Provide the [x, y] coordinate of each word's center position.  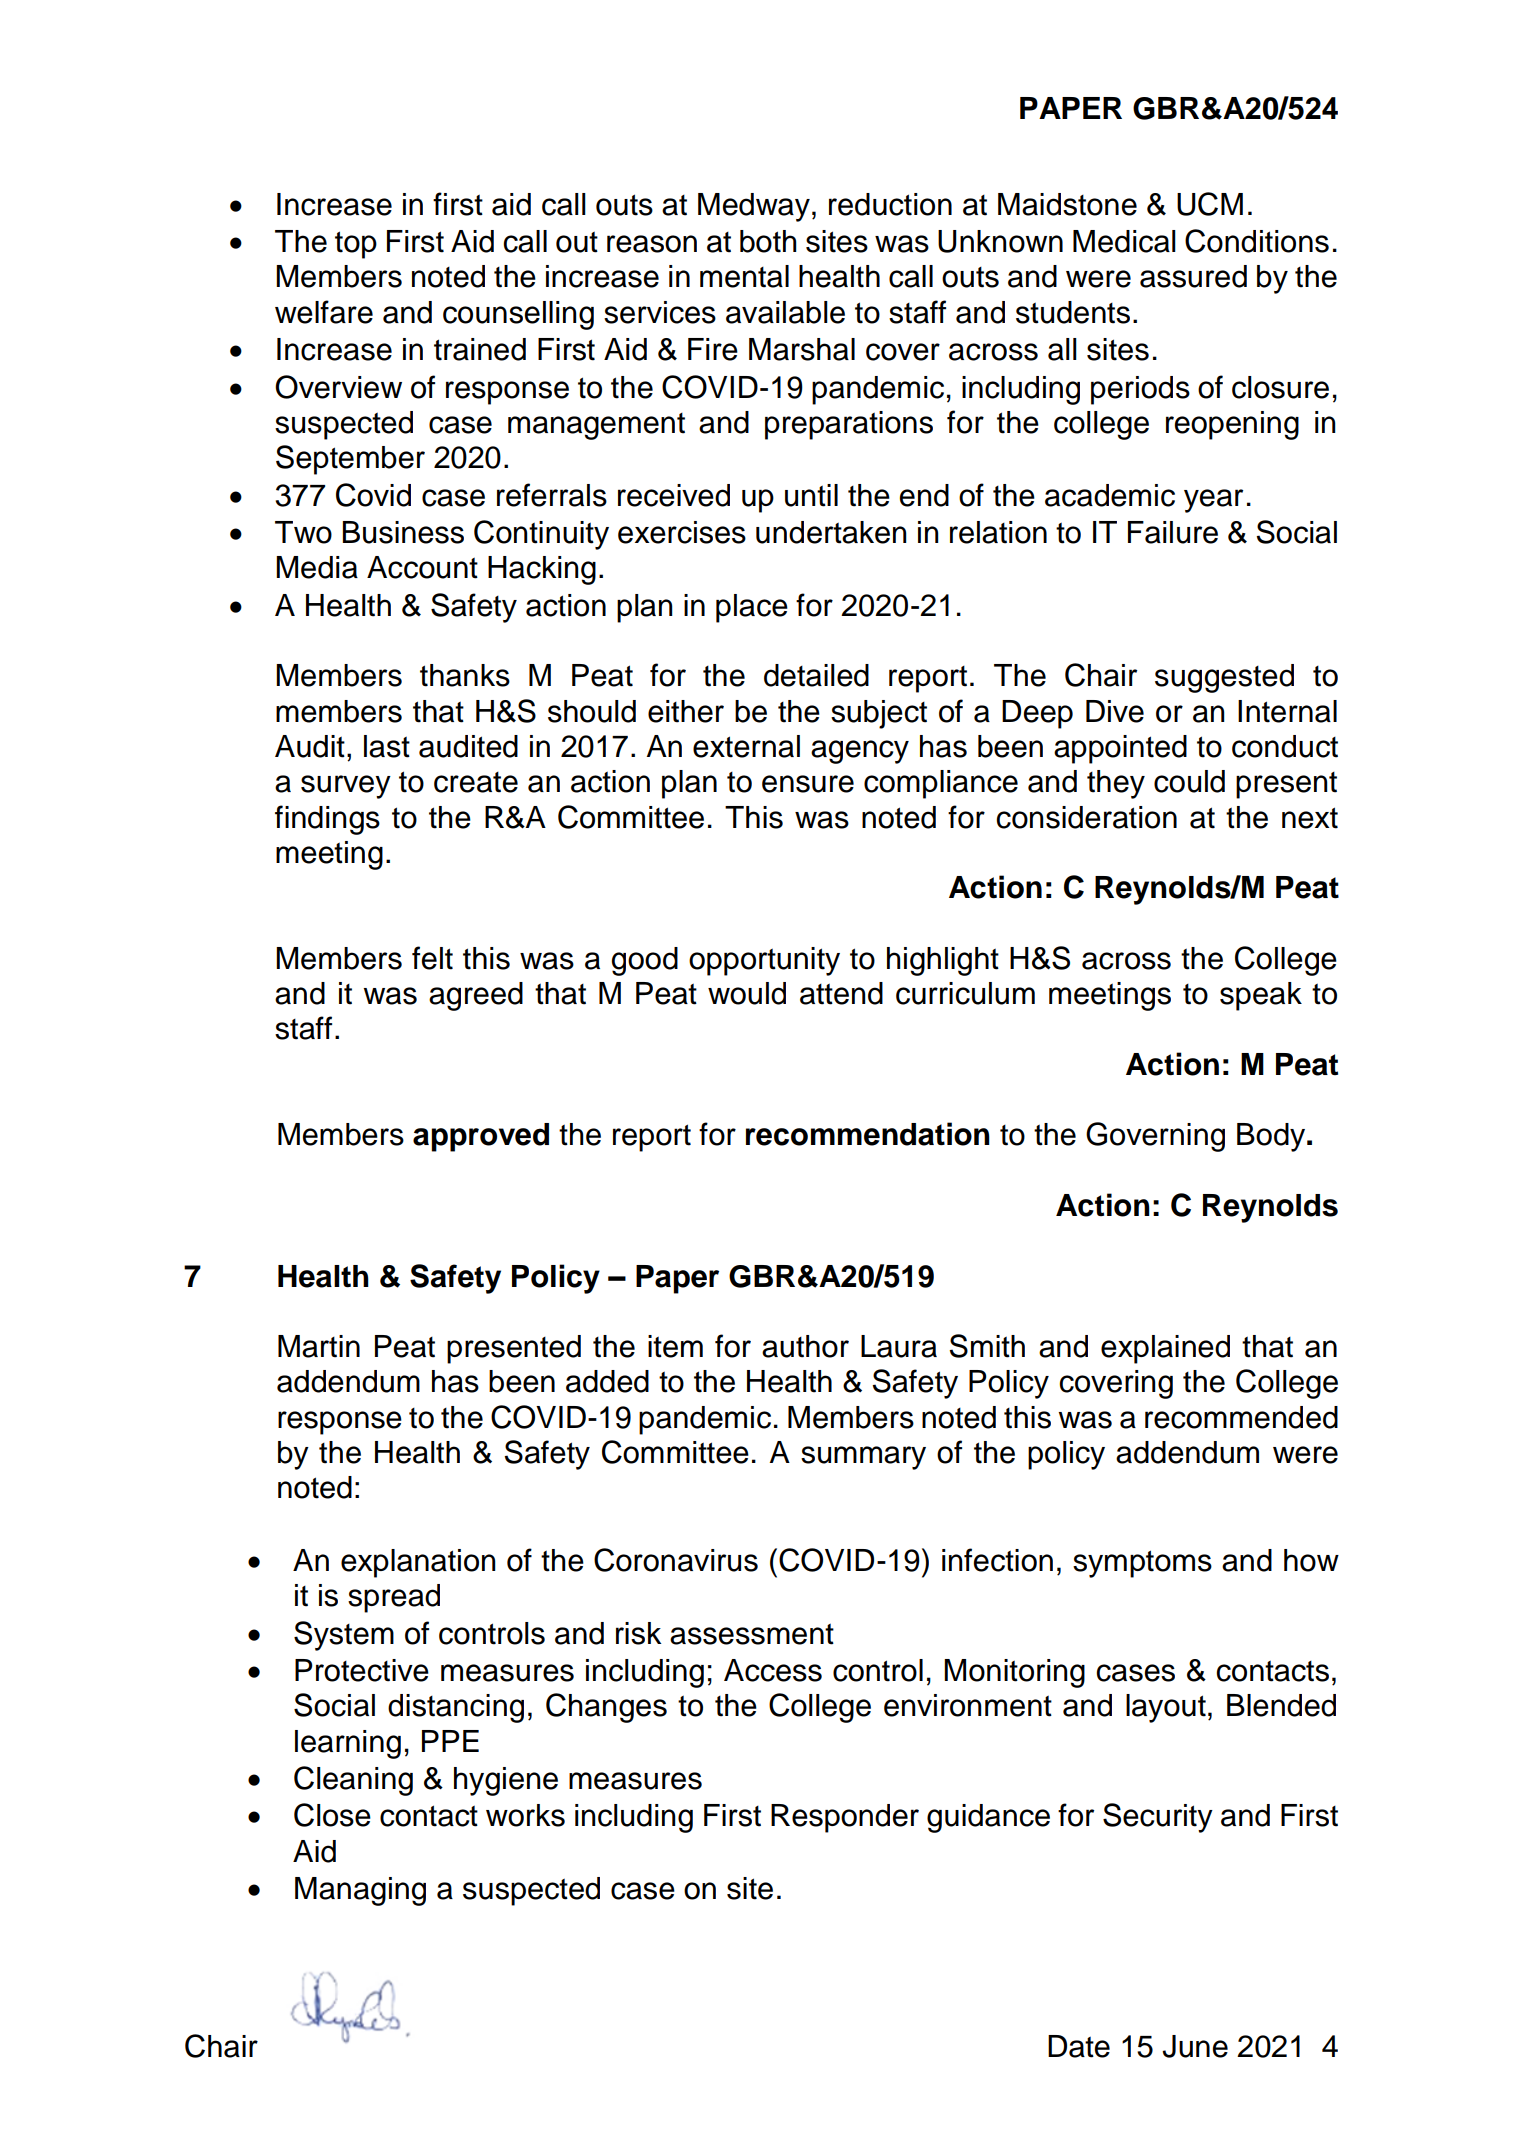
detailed [816, 675]
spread [394, 1598]
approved [481, 1137]
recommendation [868, 1134]
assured [1193, 276]
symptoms [1142, 1564]
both [768, 241]
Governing [1155, 1137]
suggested [1224, 678]
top [356, 245]
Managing [360, 1891]
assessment [752, 1634]
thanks [465, 675]
